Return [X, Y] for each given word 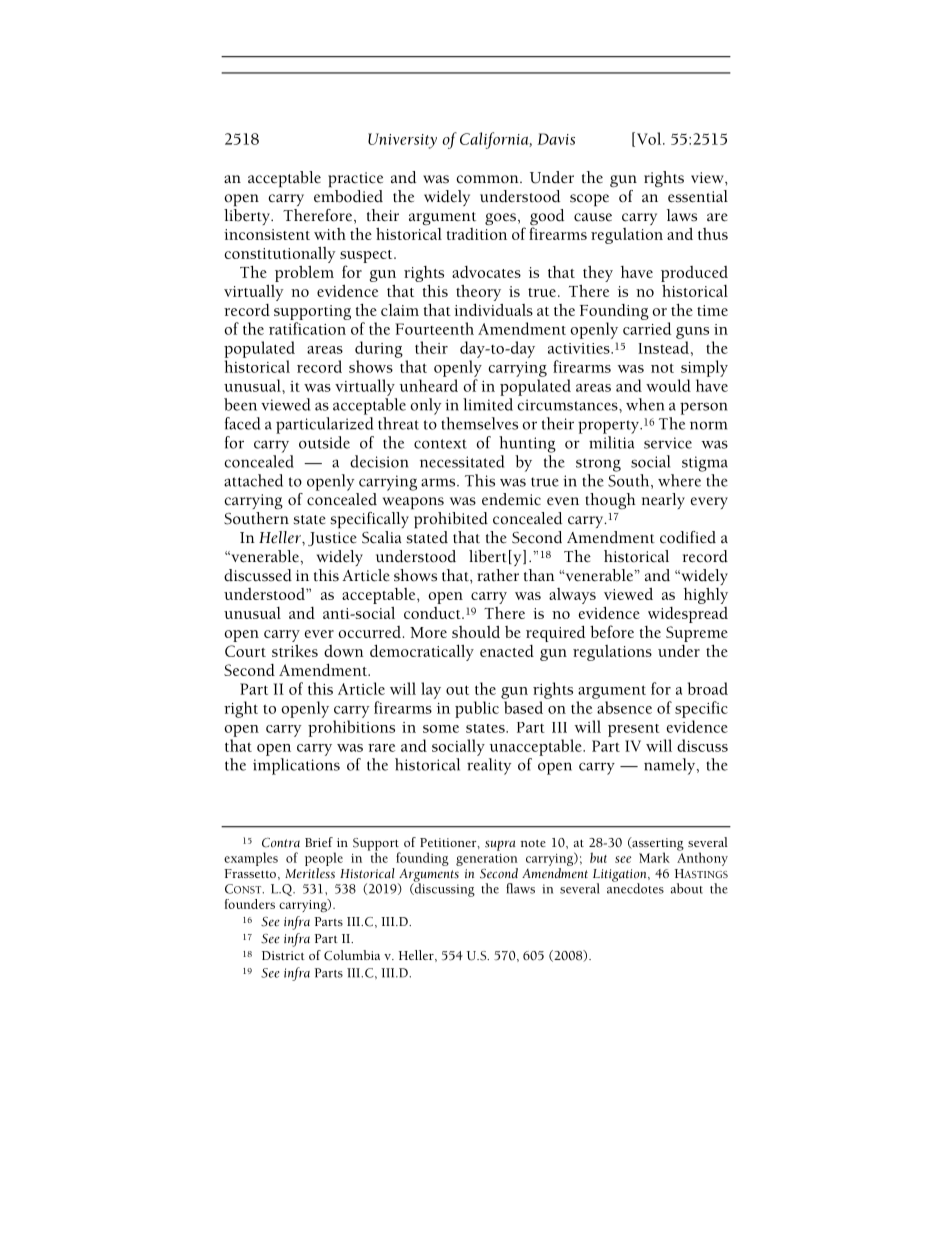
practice [355, 180]
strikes [295, 651]
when [645, 404]
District [283, 955]
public [477, 709]
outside [324, 442]
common [488, 179]
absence [624, 707]
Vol [649, 139]
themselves [479, 423]
